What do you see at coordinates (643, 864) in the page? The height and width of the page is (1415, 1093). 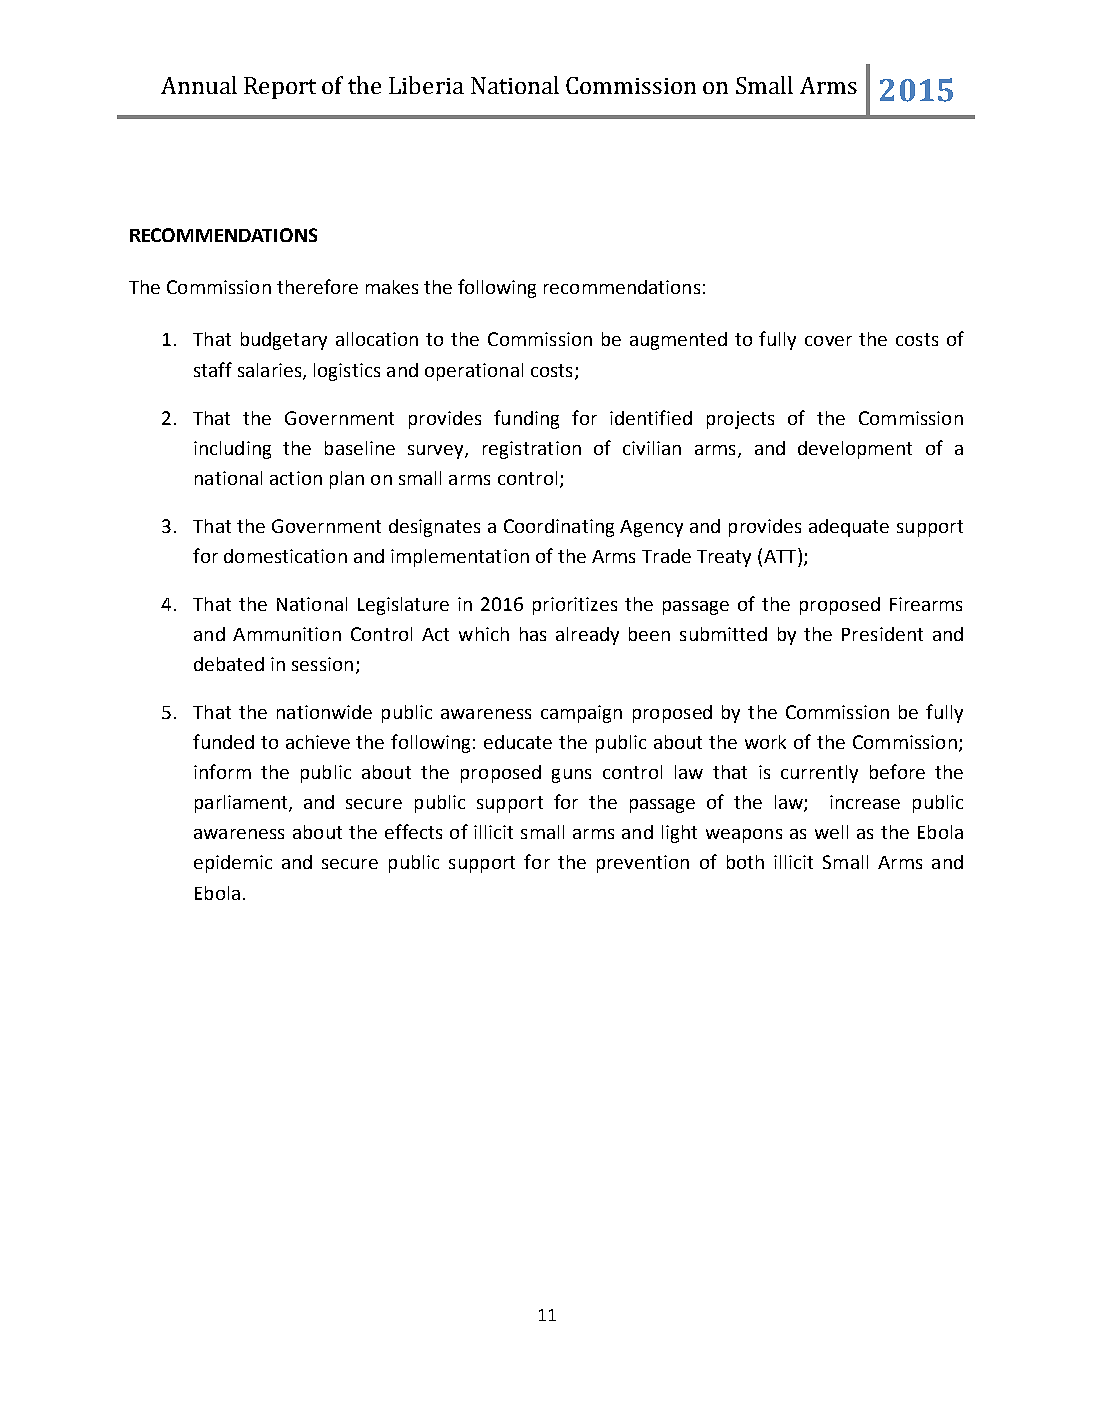 I see `prevention` at bounding box center [643, 864].
